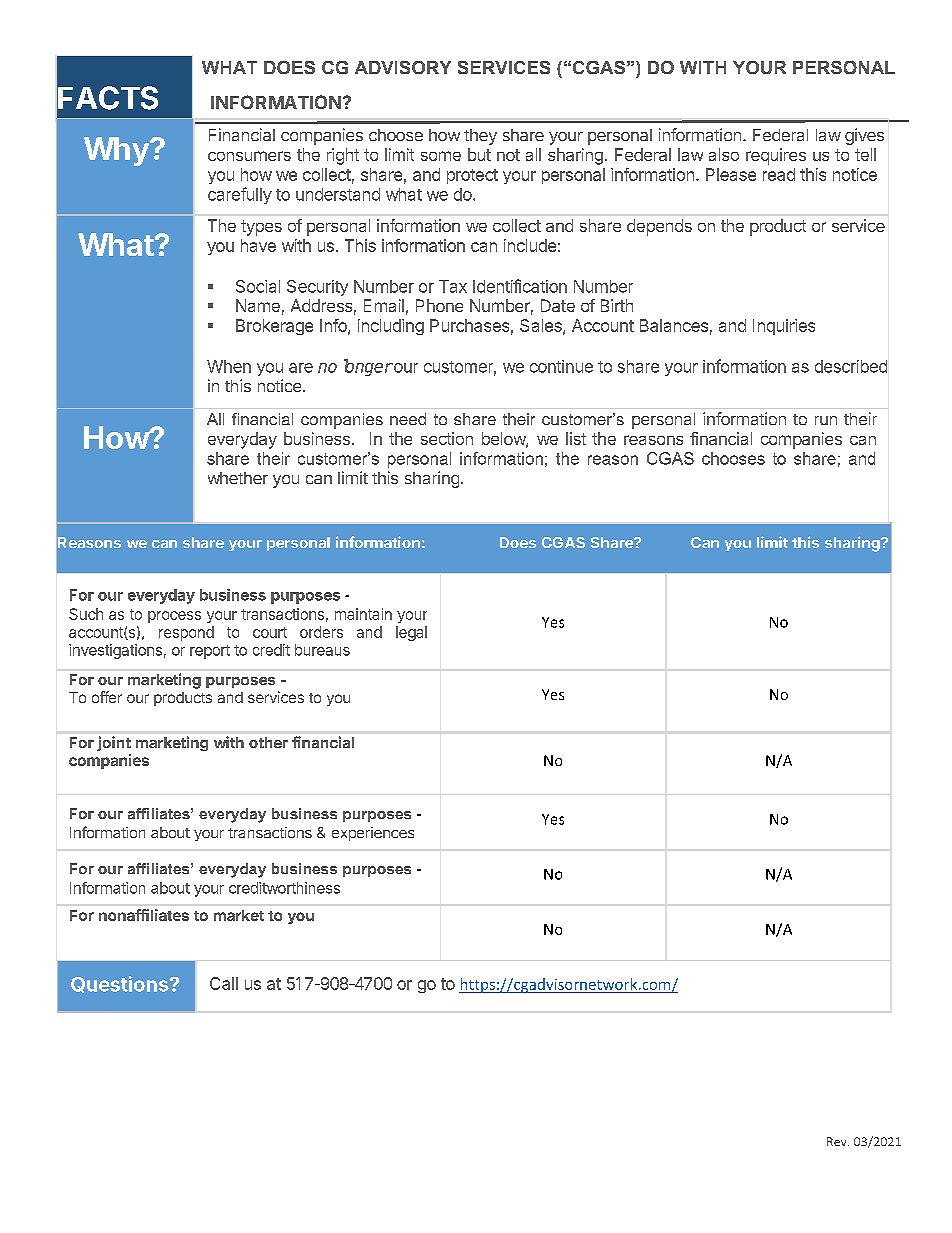  I want to click on they, so click(480, 137).
